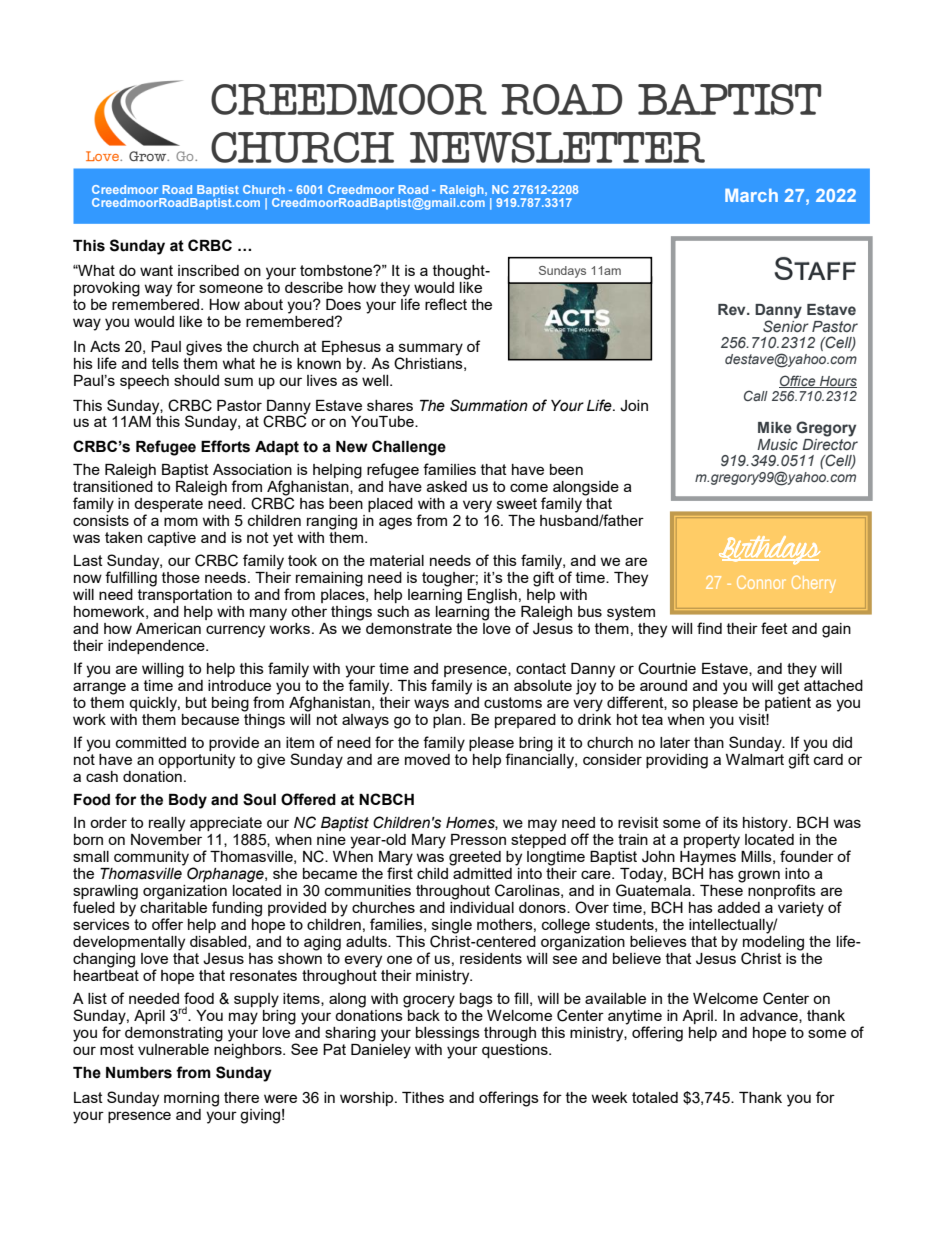  Describe the element at coordinates (173, 1049) in the screenshot. I see `vulnerable` at that location.
